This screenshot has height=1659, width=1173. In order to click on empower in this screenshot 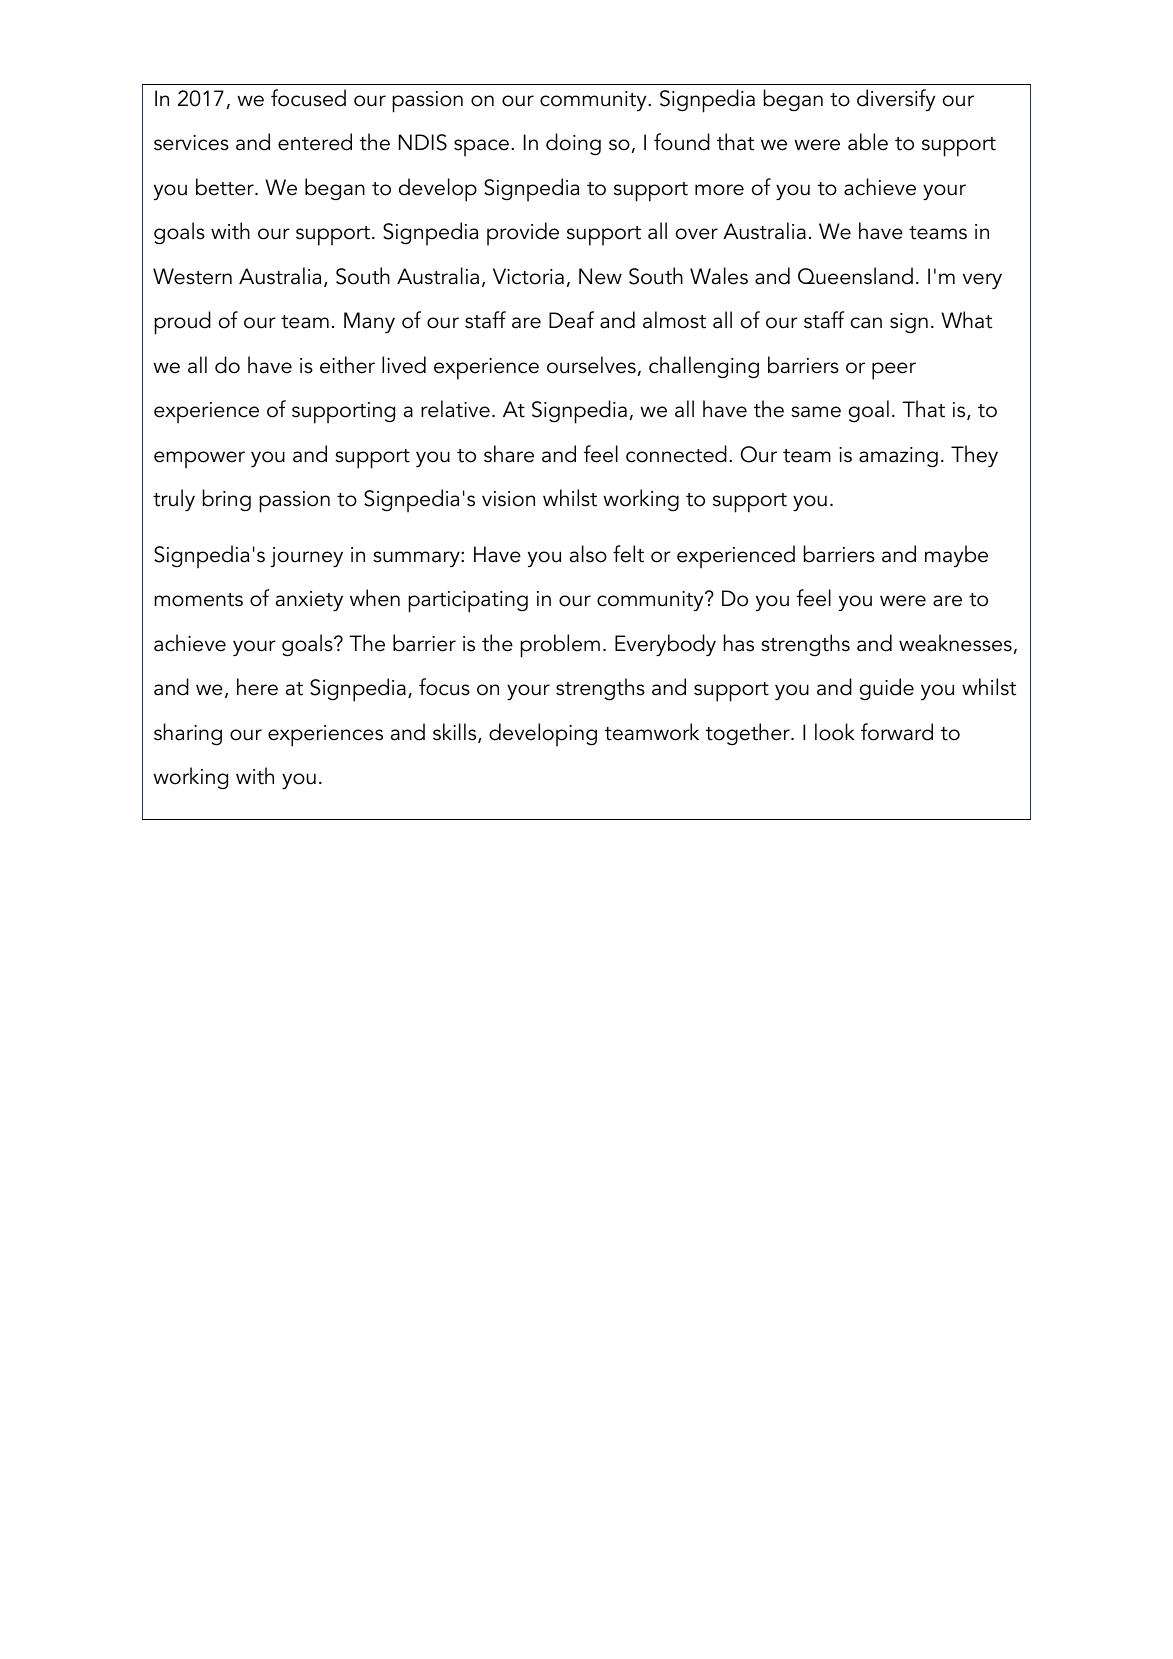, I will do `click(199, 460)`.
